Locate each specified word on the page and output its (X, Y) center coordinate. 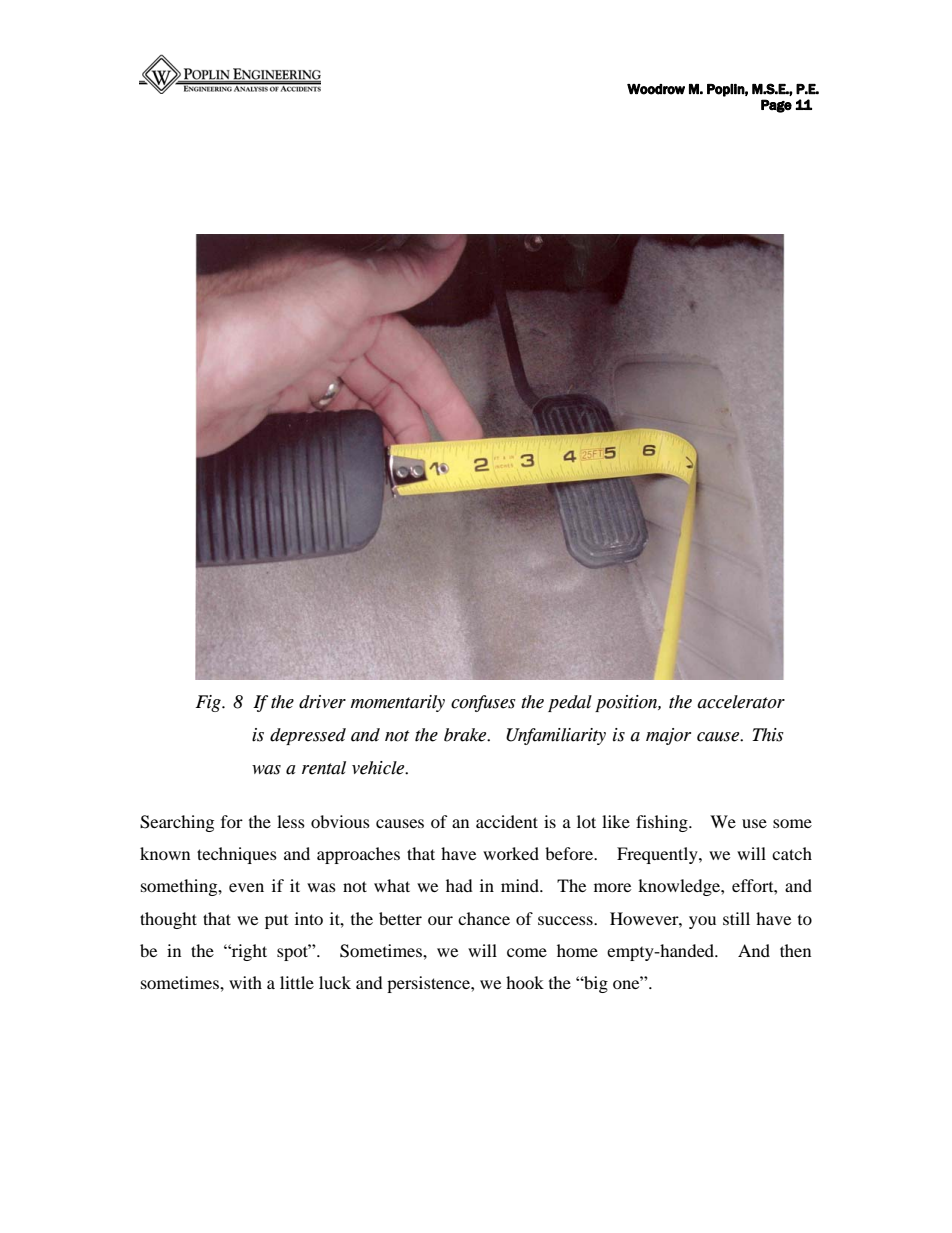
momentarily (398, 703)
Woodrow (656, 89)
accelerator (741, 702)
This (768, 735)
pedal (570, 703)
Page (776, 106)
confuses (483, 703)
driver (322, 702)
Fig (209, 703)
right (248, 952)
